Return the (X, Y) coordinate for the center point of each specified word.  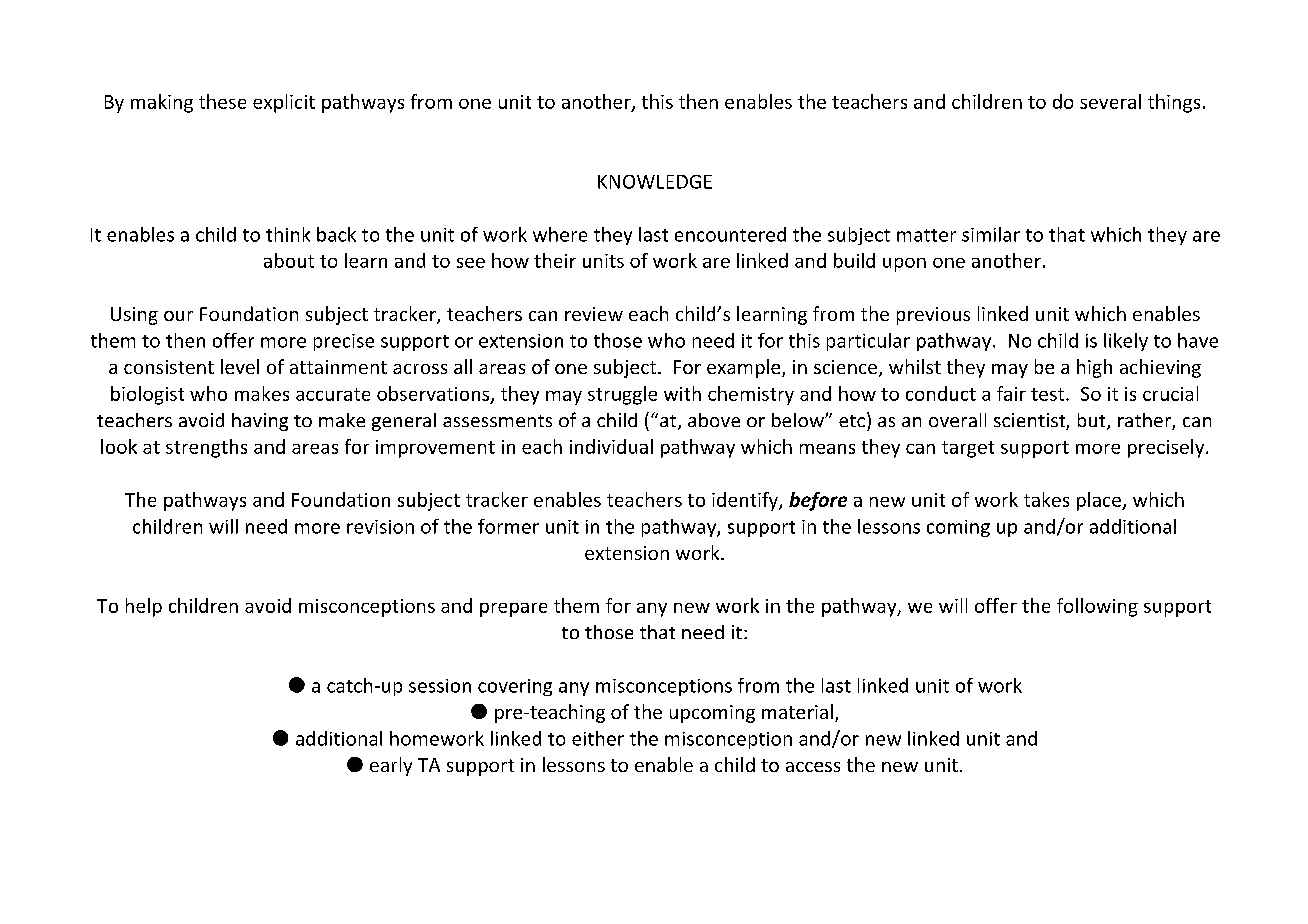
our (178, 316)
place (1100, 501)
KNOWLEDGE (655, 182)
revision (380, 527)
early (391, 766)
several (1110, 101)
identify (746, 501)
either (598, 738)
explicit (284, 103)
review (594, 314)
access (813, 767)
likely (1126, 342)
